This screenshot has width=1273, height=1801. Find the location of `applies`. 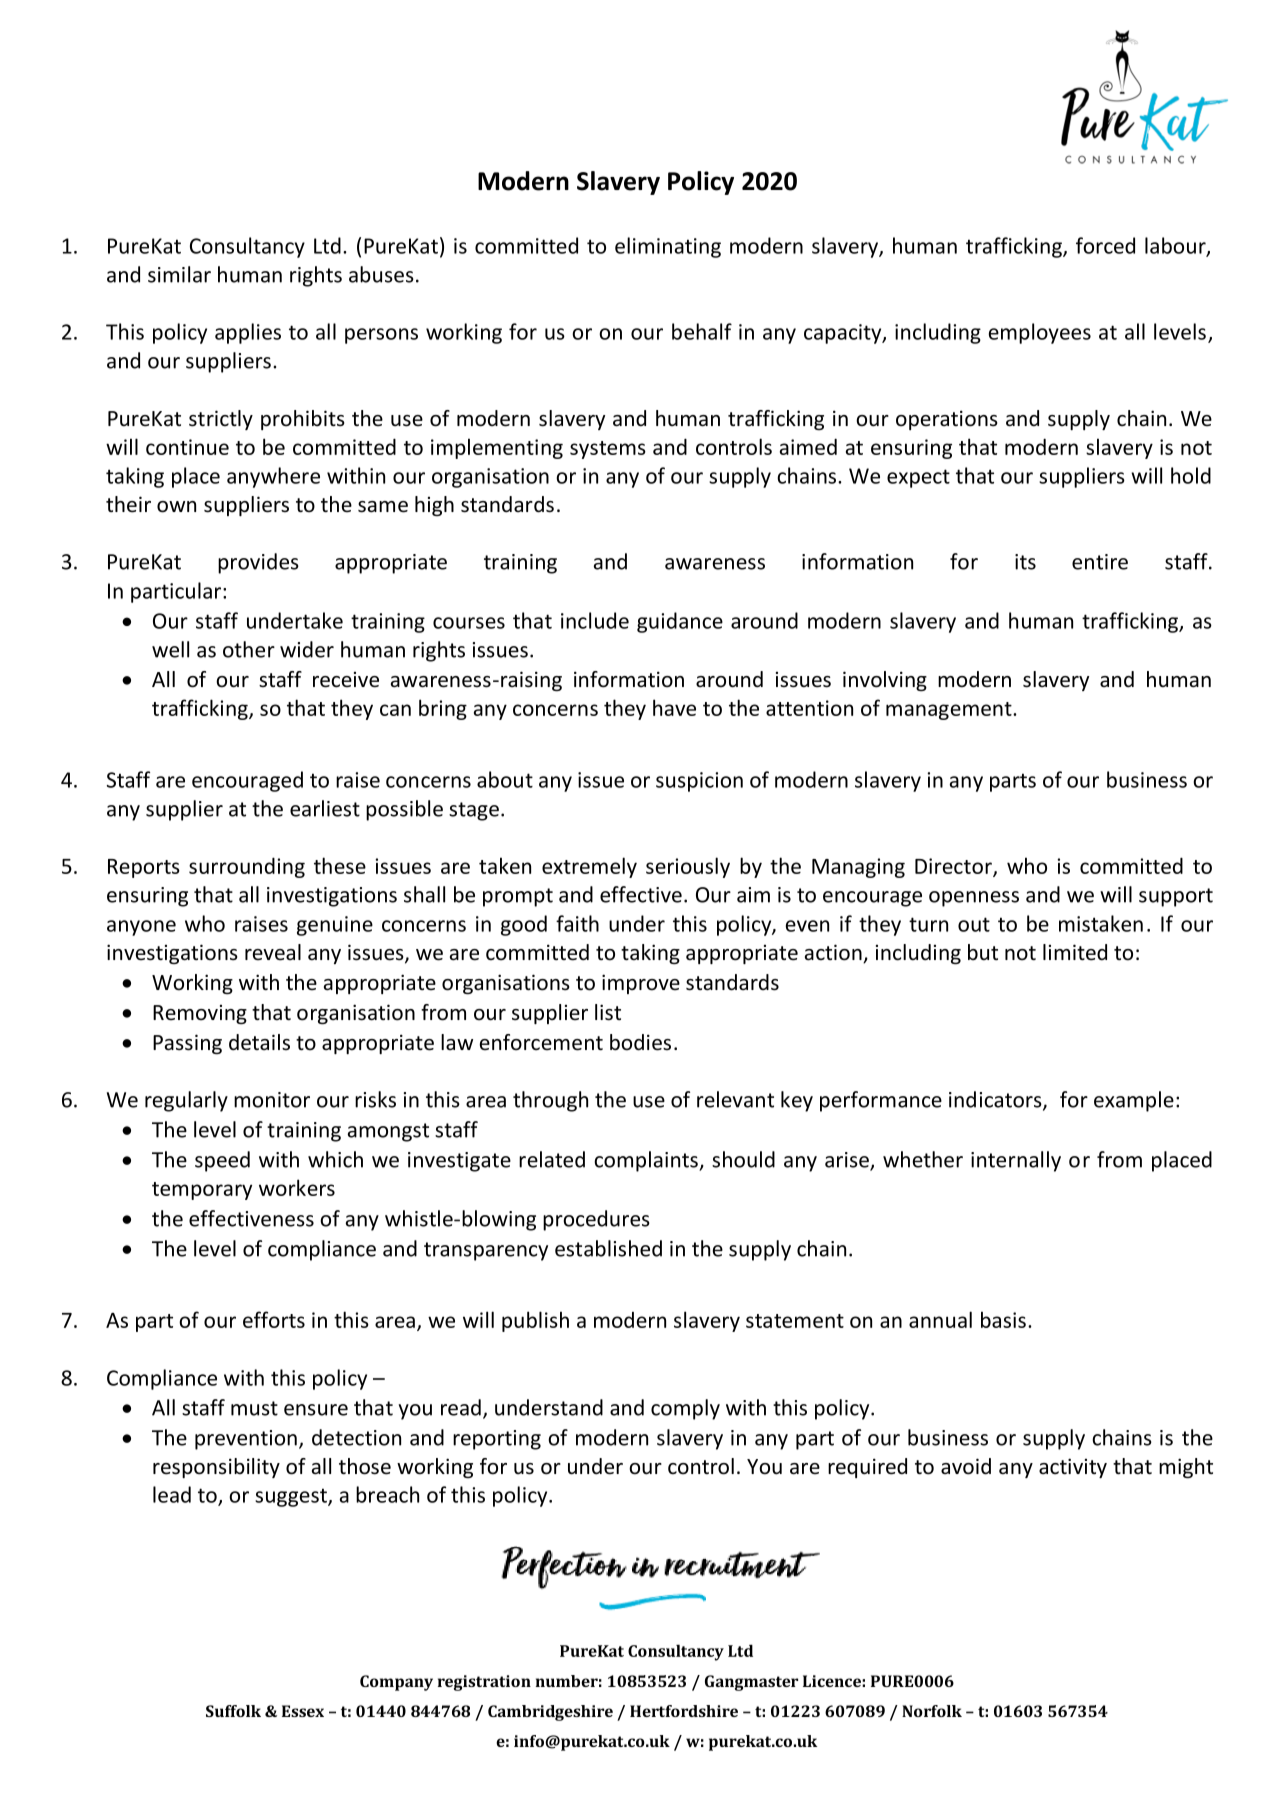

applies is located at coordinates (248, 333).
